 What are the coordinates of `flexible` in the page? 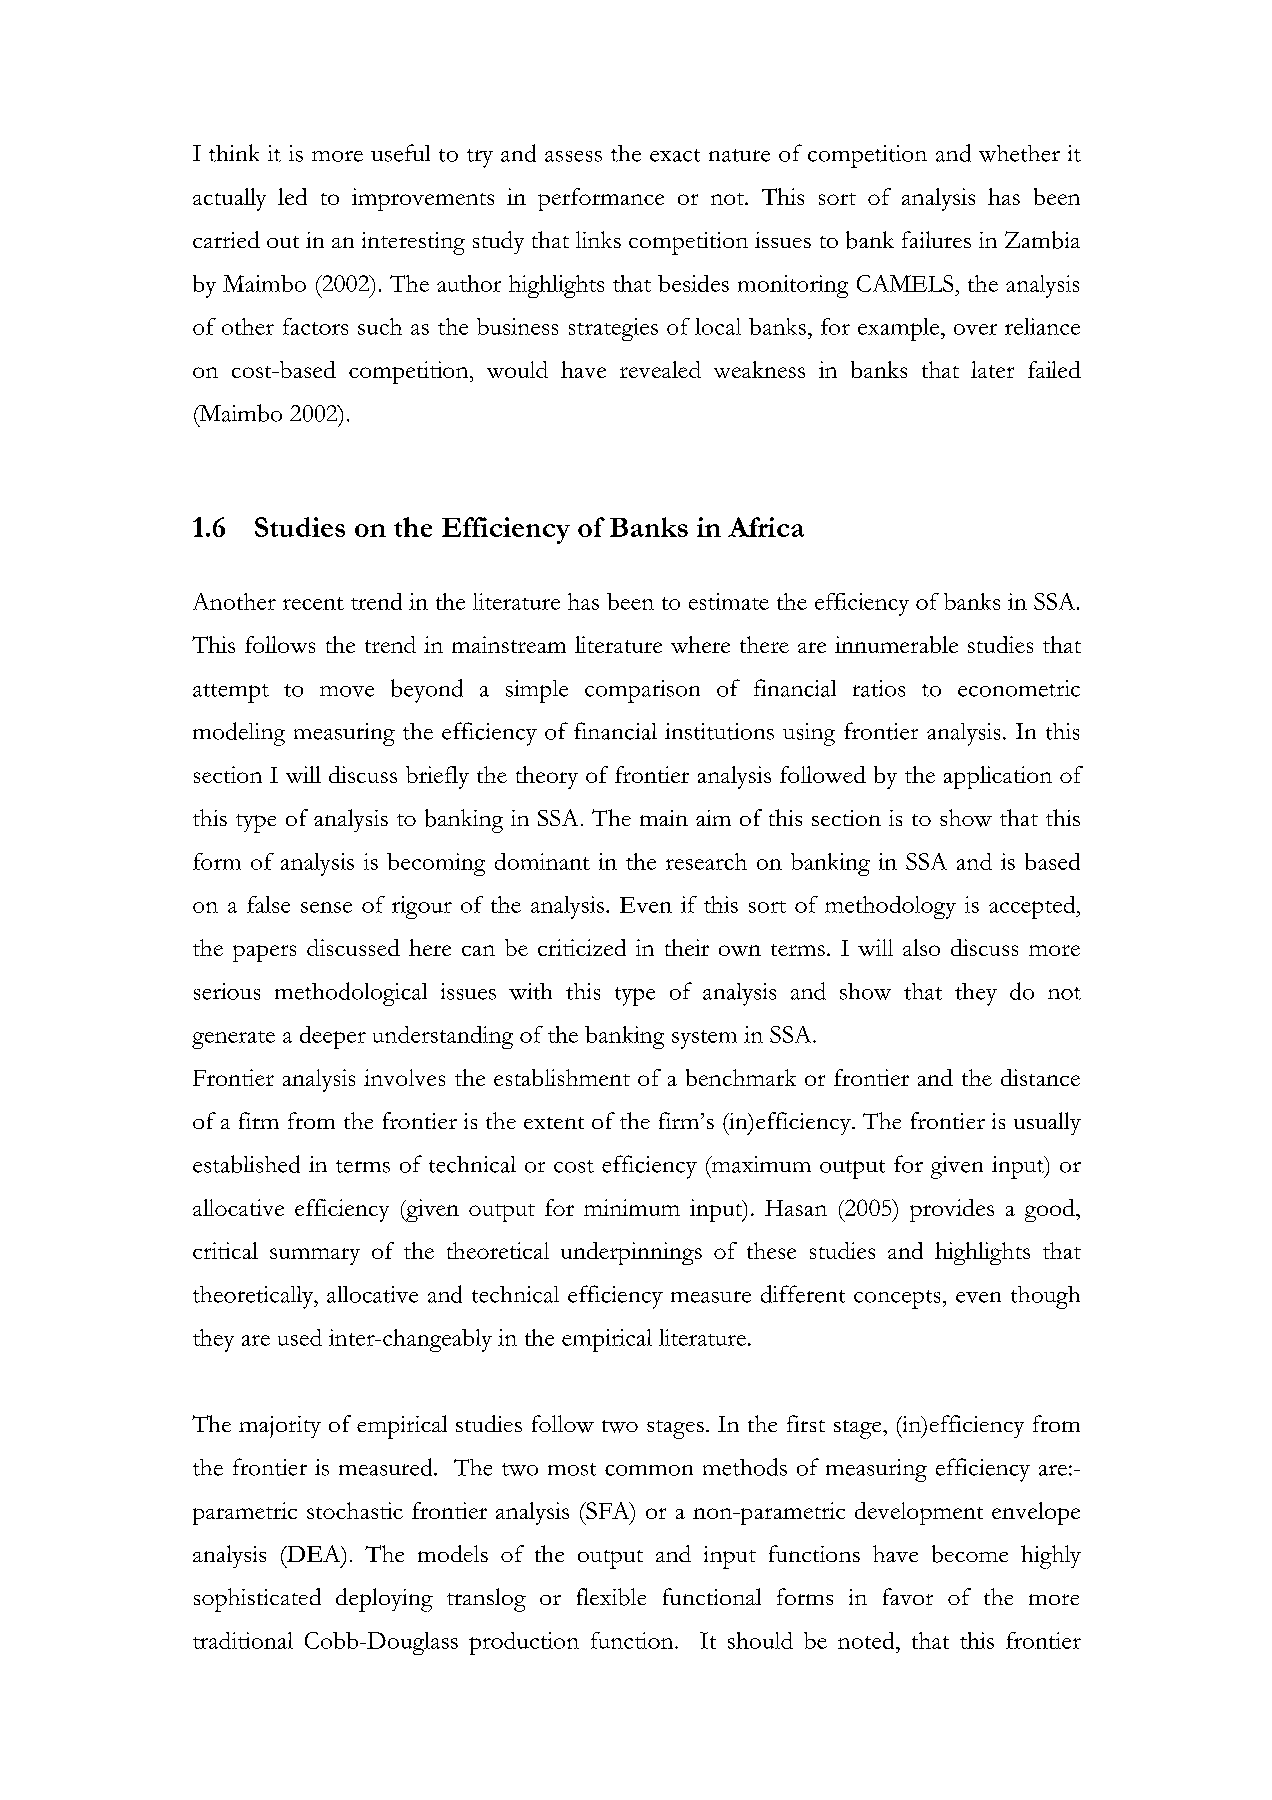 It's located at (611, 1597).
